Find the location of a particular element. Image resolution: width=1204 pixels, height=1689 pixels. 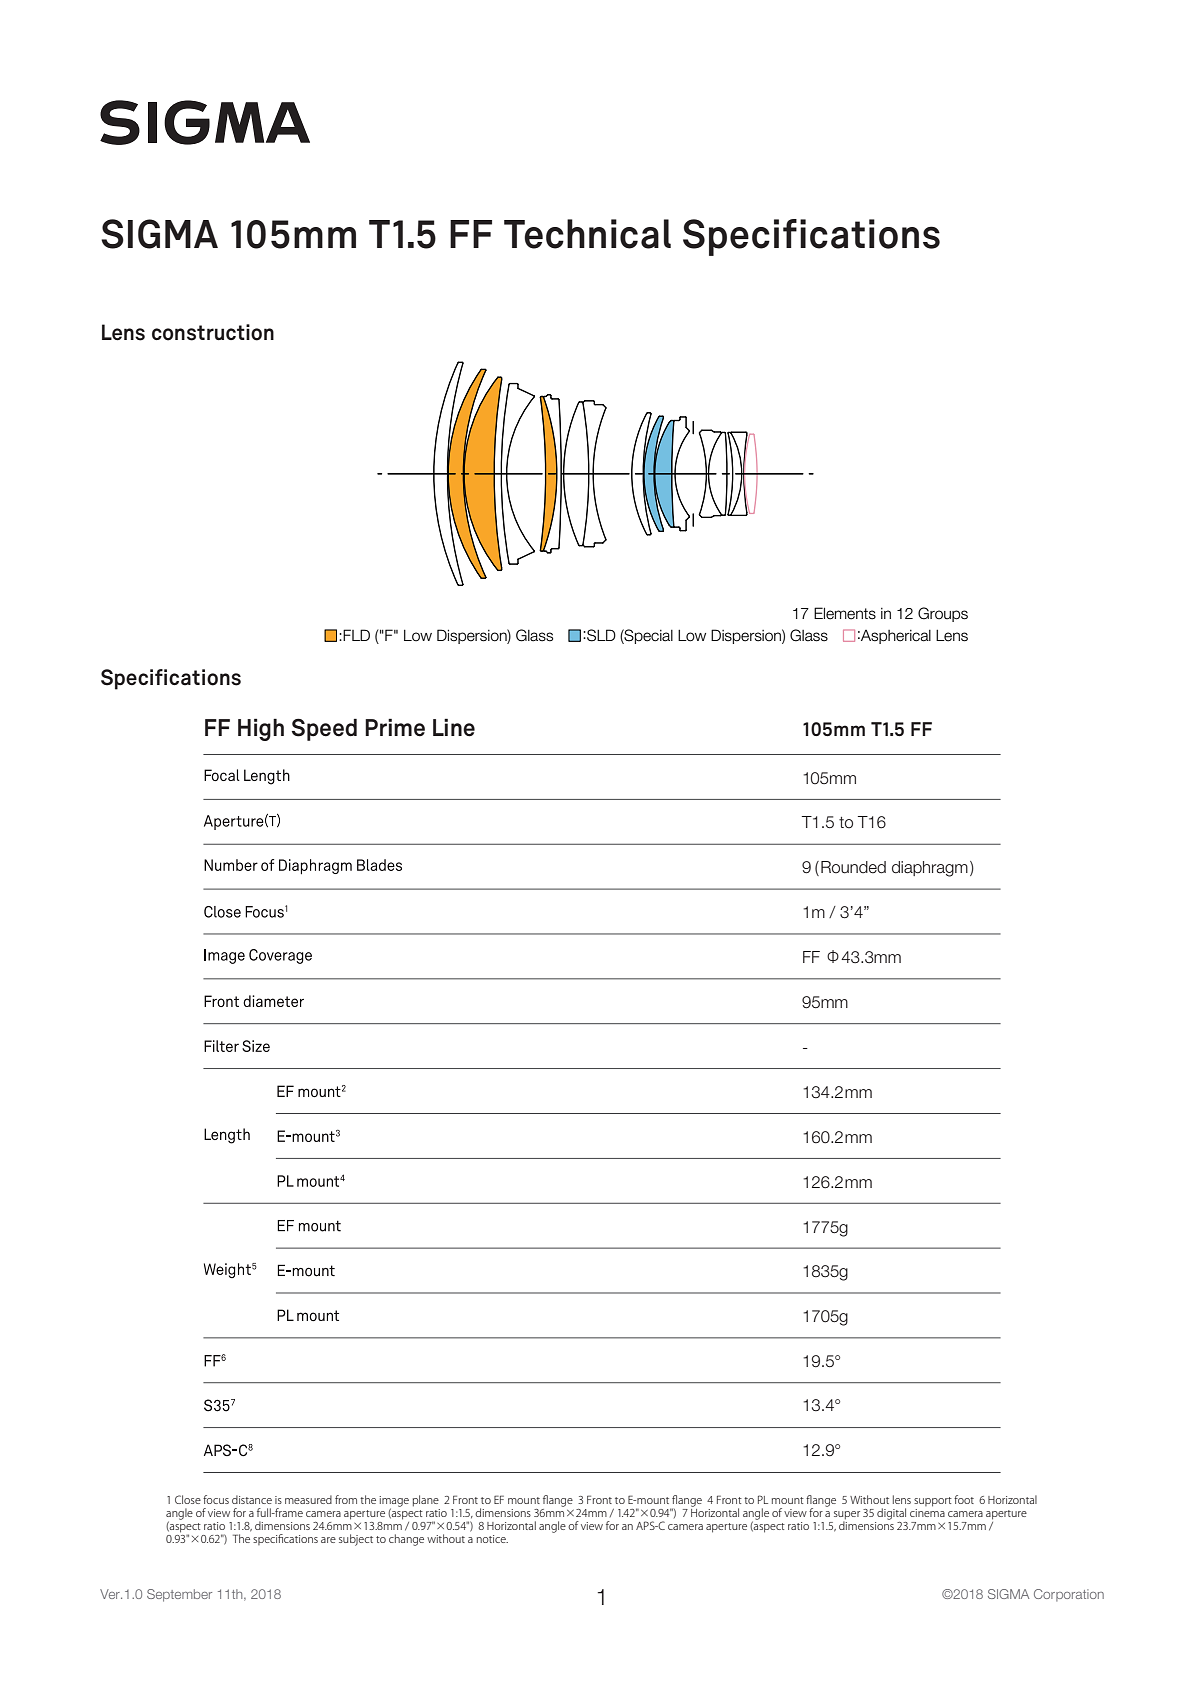

Groups is located at coordinates (943, 614).
